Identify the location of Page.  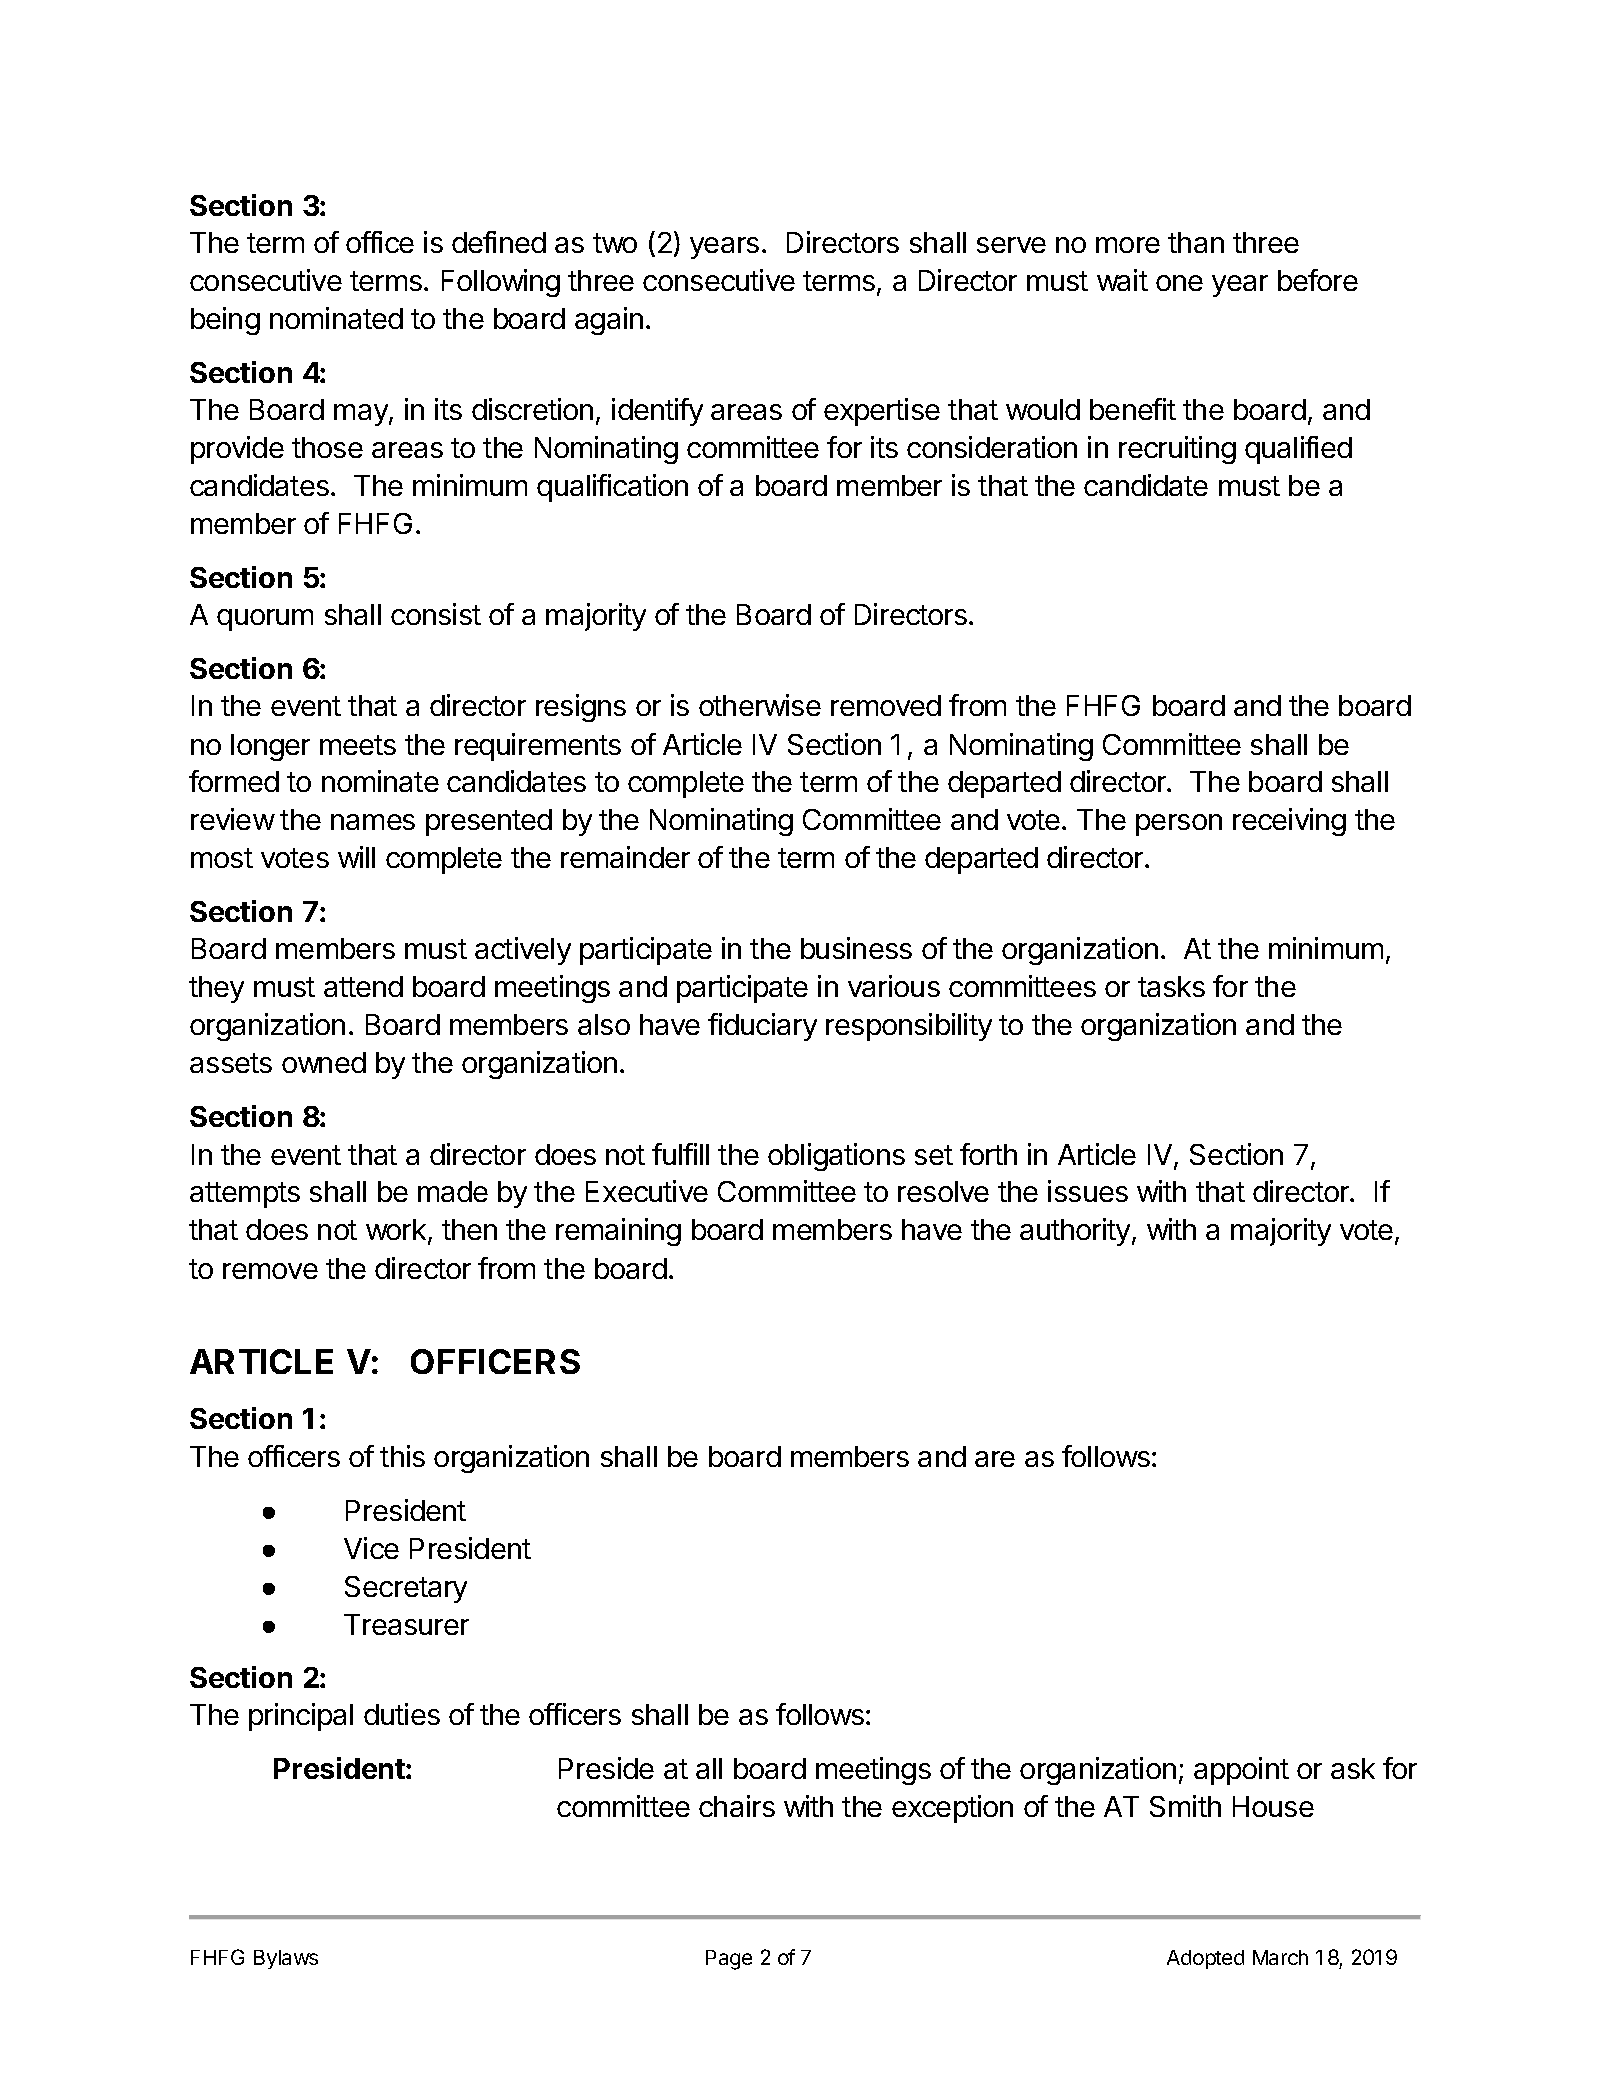
(729, 1960).
